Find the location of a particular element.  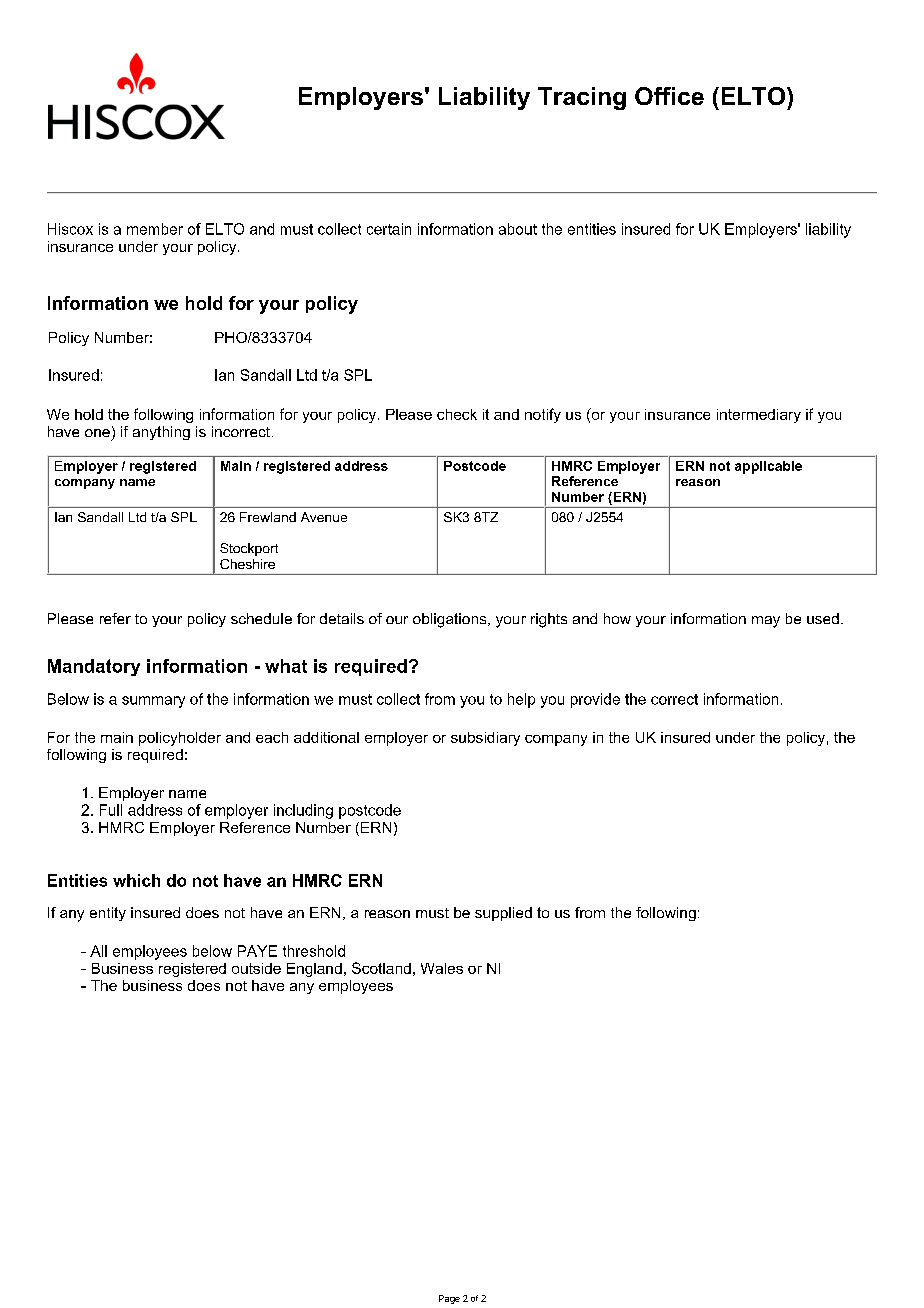

intermediary is located at coordinates (759, 416).
